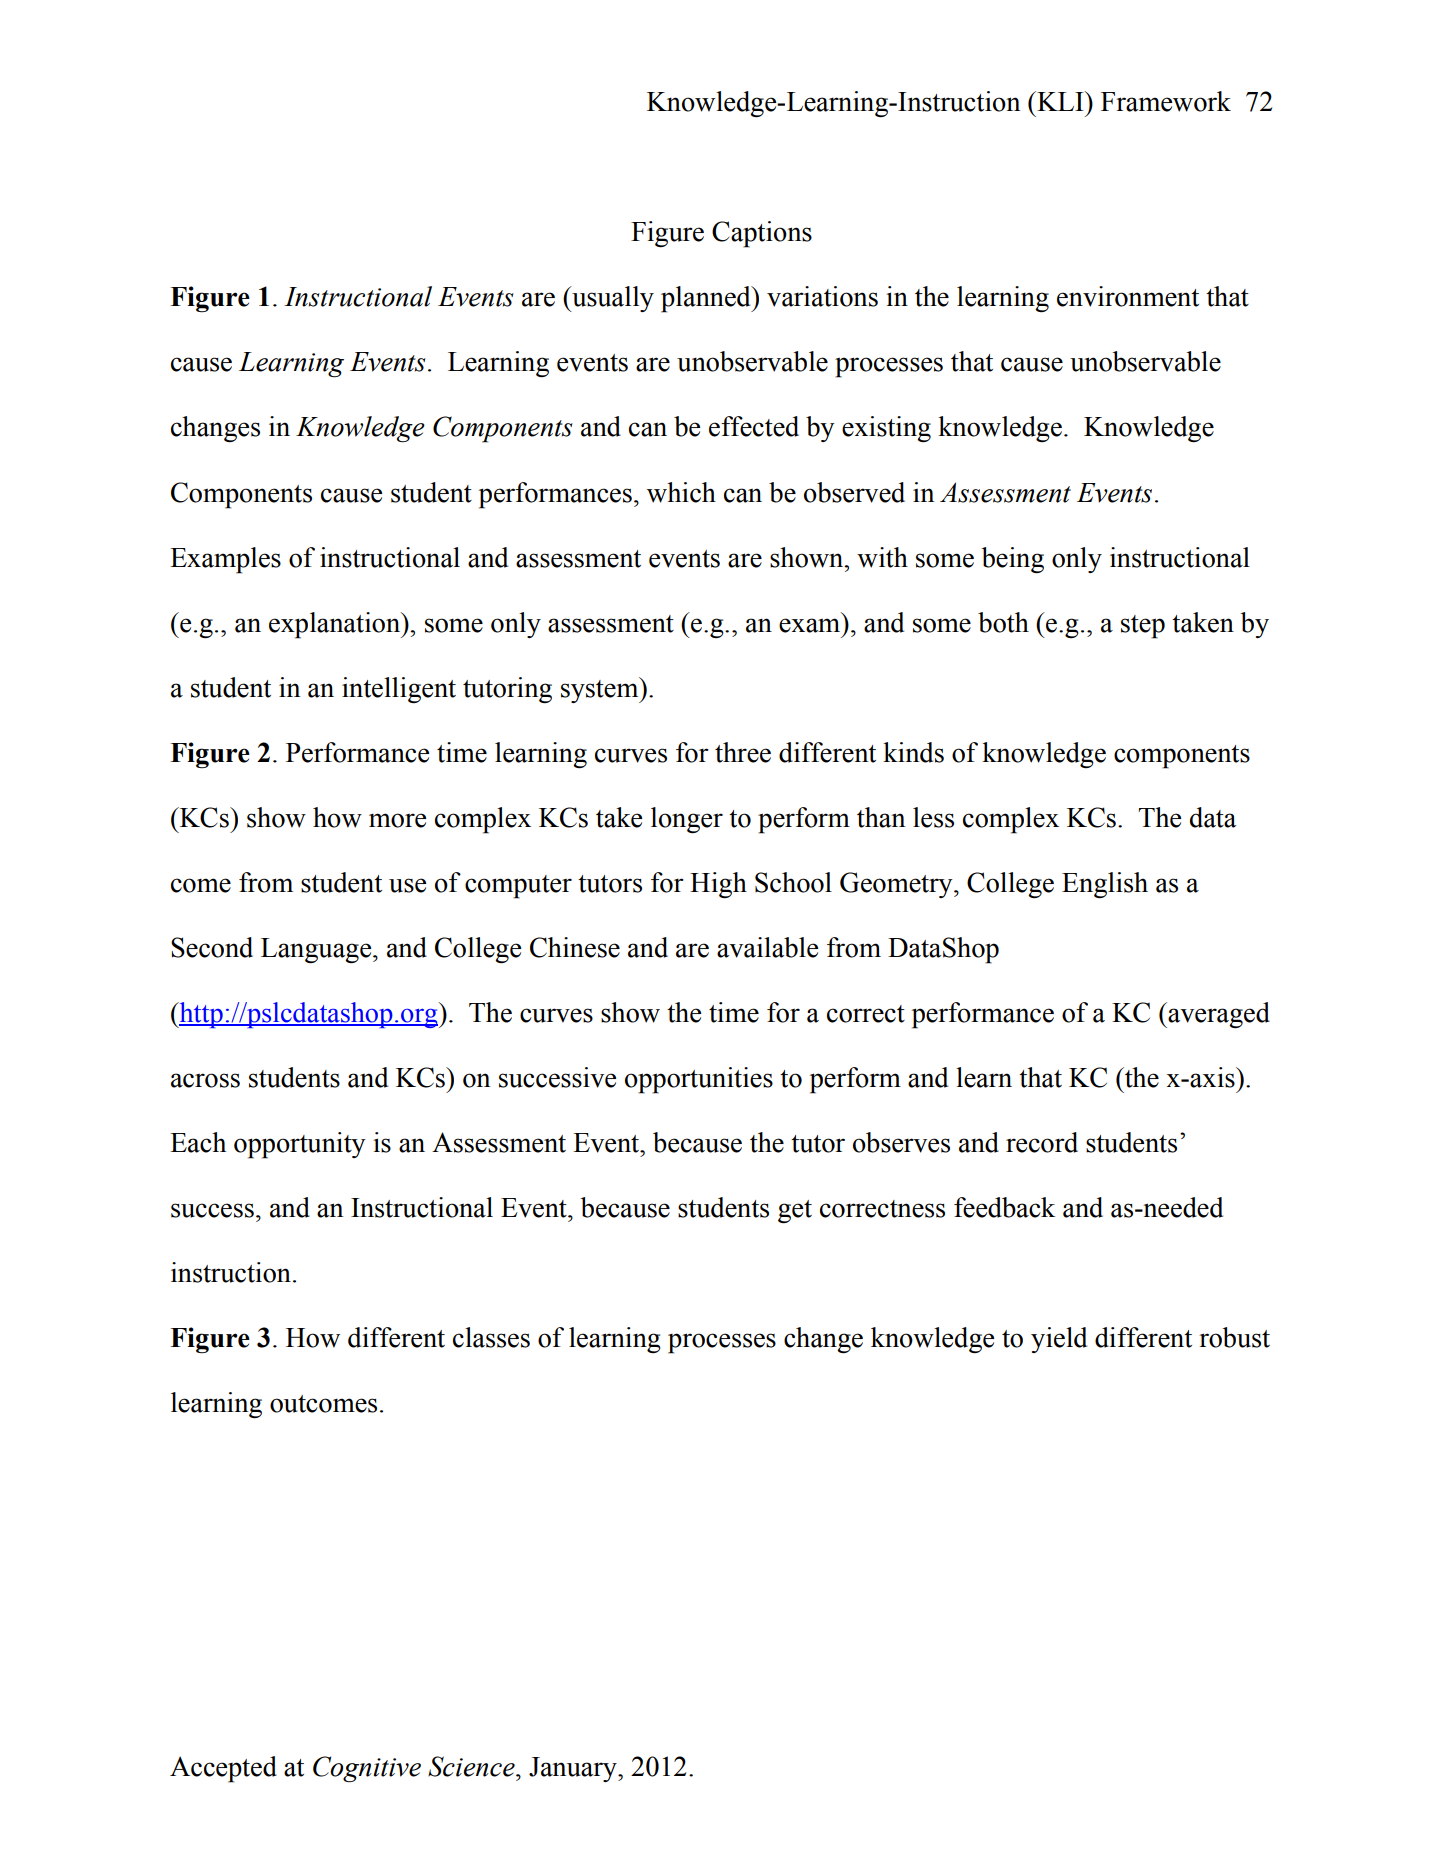 The width and height of the screenshot is (1443, 1867). I want to click on January, so click(574, 1769).
